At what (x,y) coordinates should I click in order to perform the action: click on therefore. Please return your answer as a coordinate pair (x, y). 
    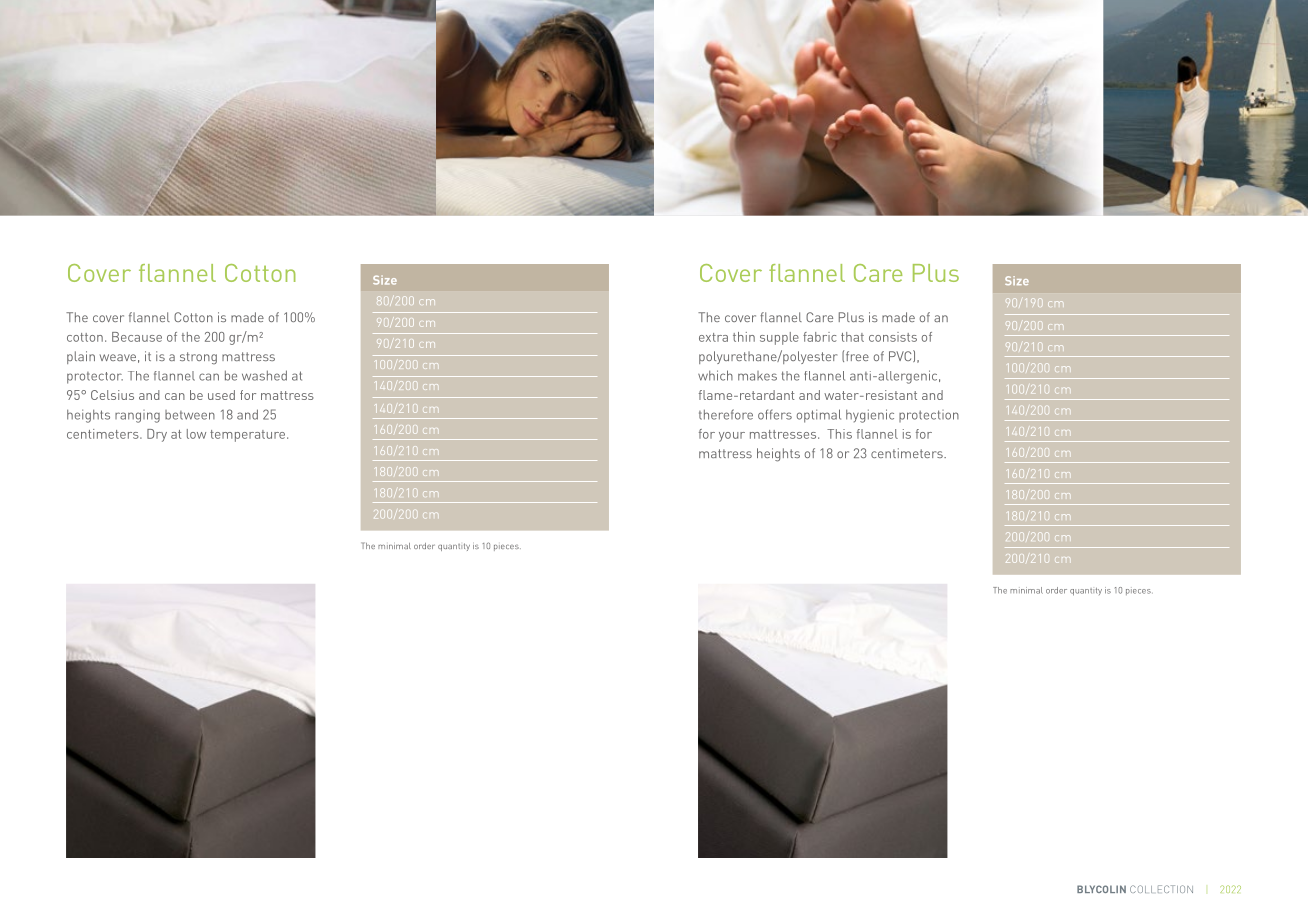
    Looking at the image, I should click on (726, 414).
